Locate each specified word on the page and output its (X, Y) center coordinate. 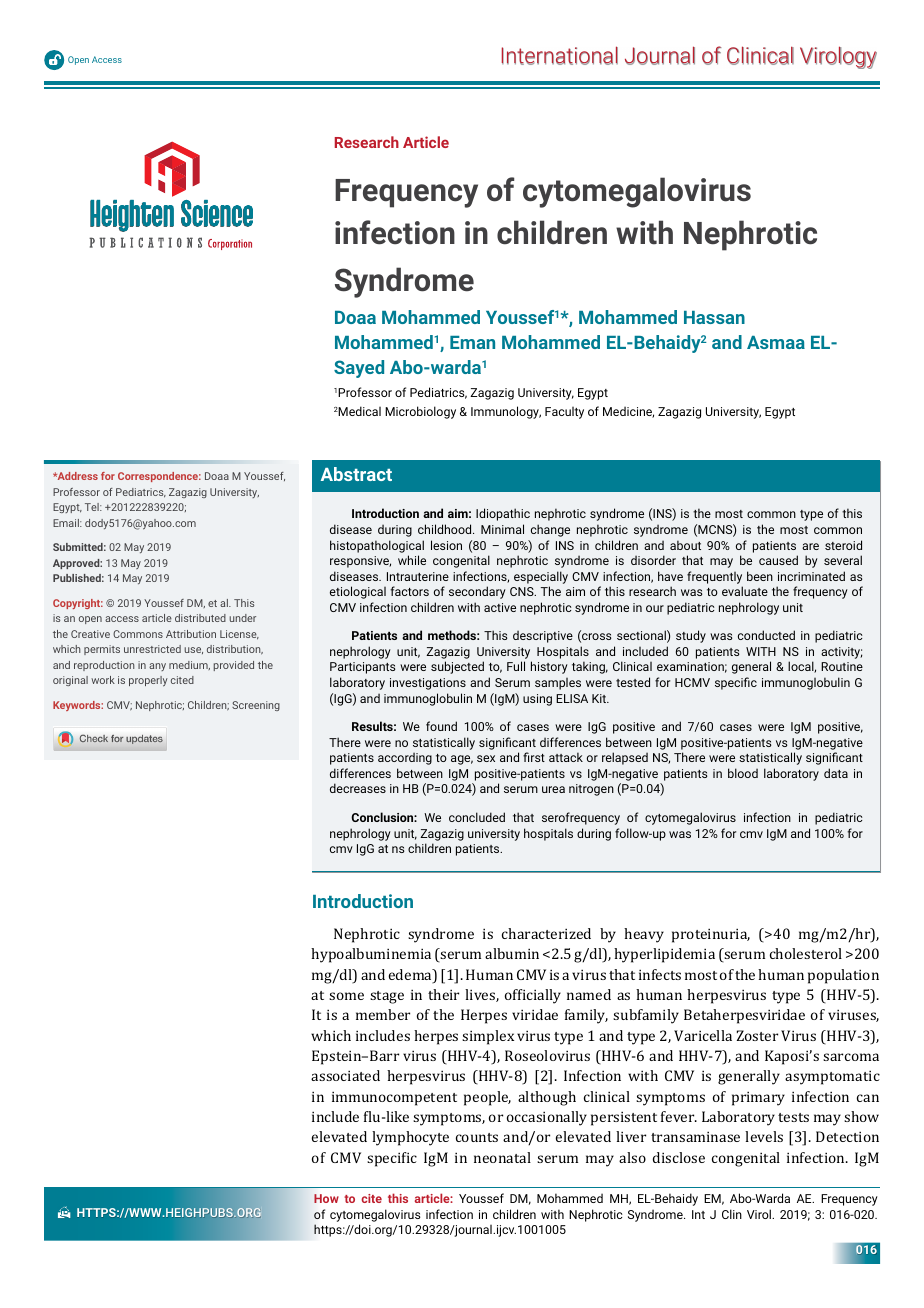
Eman (472, 342)
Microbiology (420, 412)
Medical (359, 411)
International (560, 55)
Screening (256, 706)
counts (477, 1137)
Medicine (628, 412)
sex (486, 758)
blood (743, 773)
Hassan (714, 317)
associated (345, 1075)
